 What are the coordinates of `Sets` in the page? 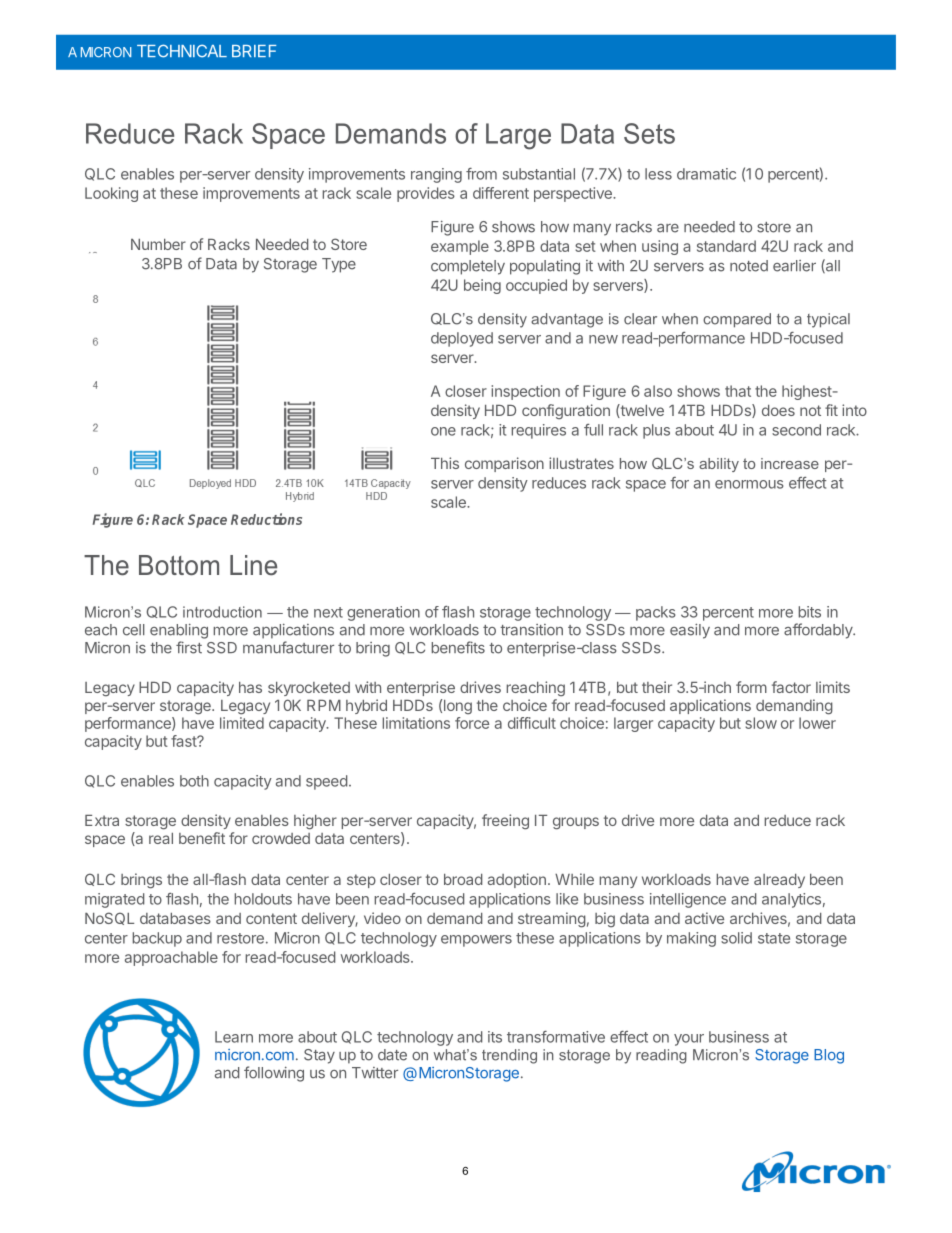 It's located at (649, 133).
